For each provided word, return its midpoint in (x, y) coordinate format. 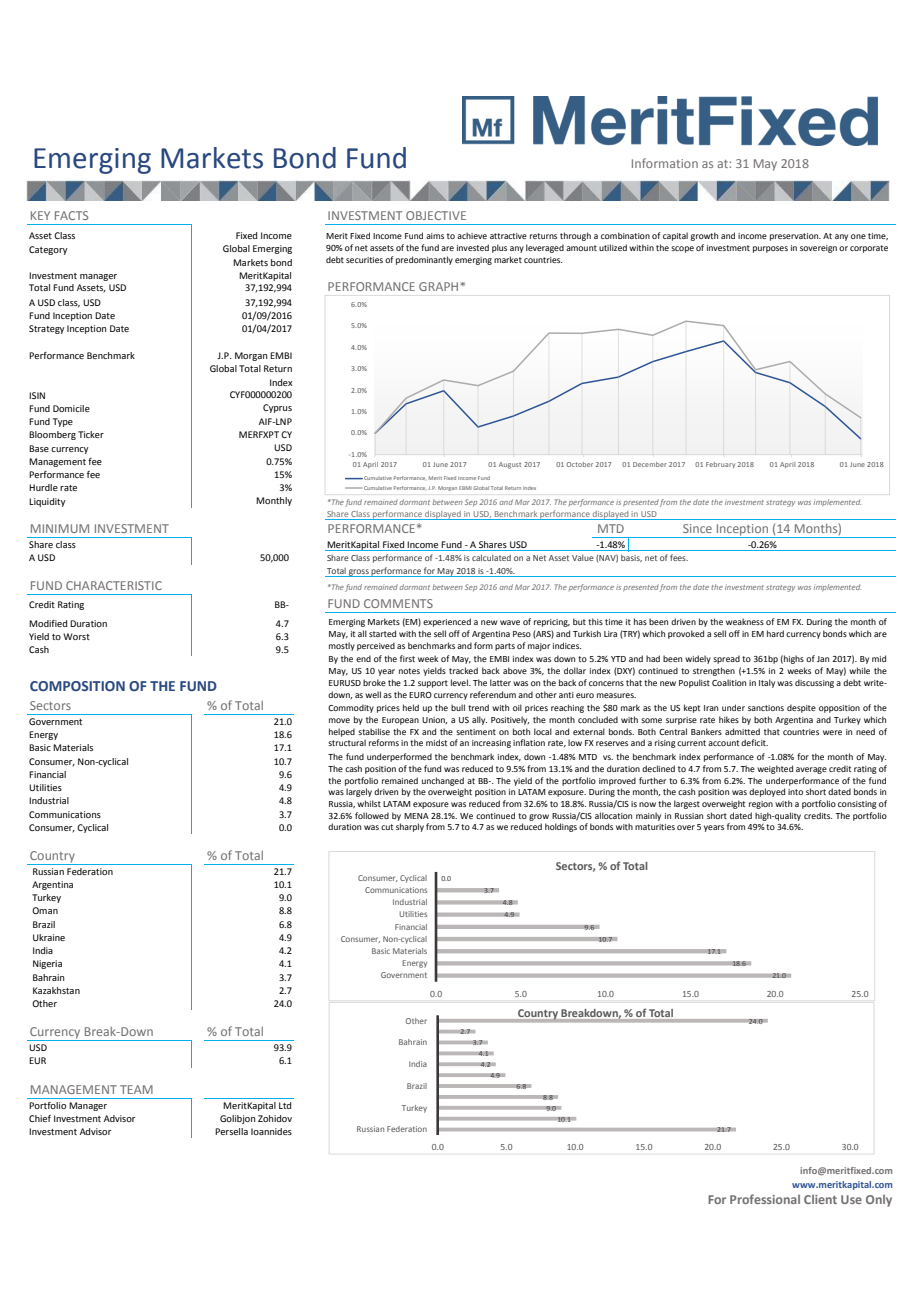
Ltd (285, 1105)
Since (697, 528)
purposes (770, 249)
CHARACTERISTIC (114, 585)
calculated (491, 557)
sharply (410, 827)
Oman (45, 910)
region (761, 805)
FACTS (71, 215)
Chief (40, 1118)
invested (473, 247)
